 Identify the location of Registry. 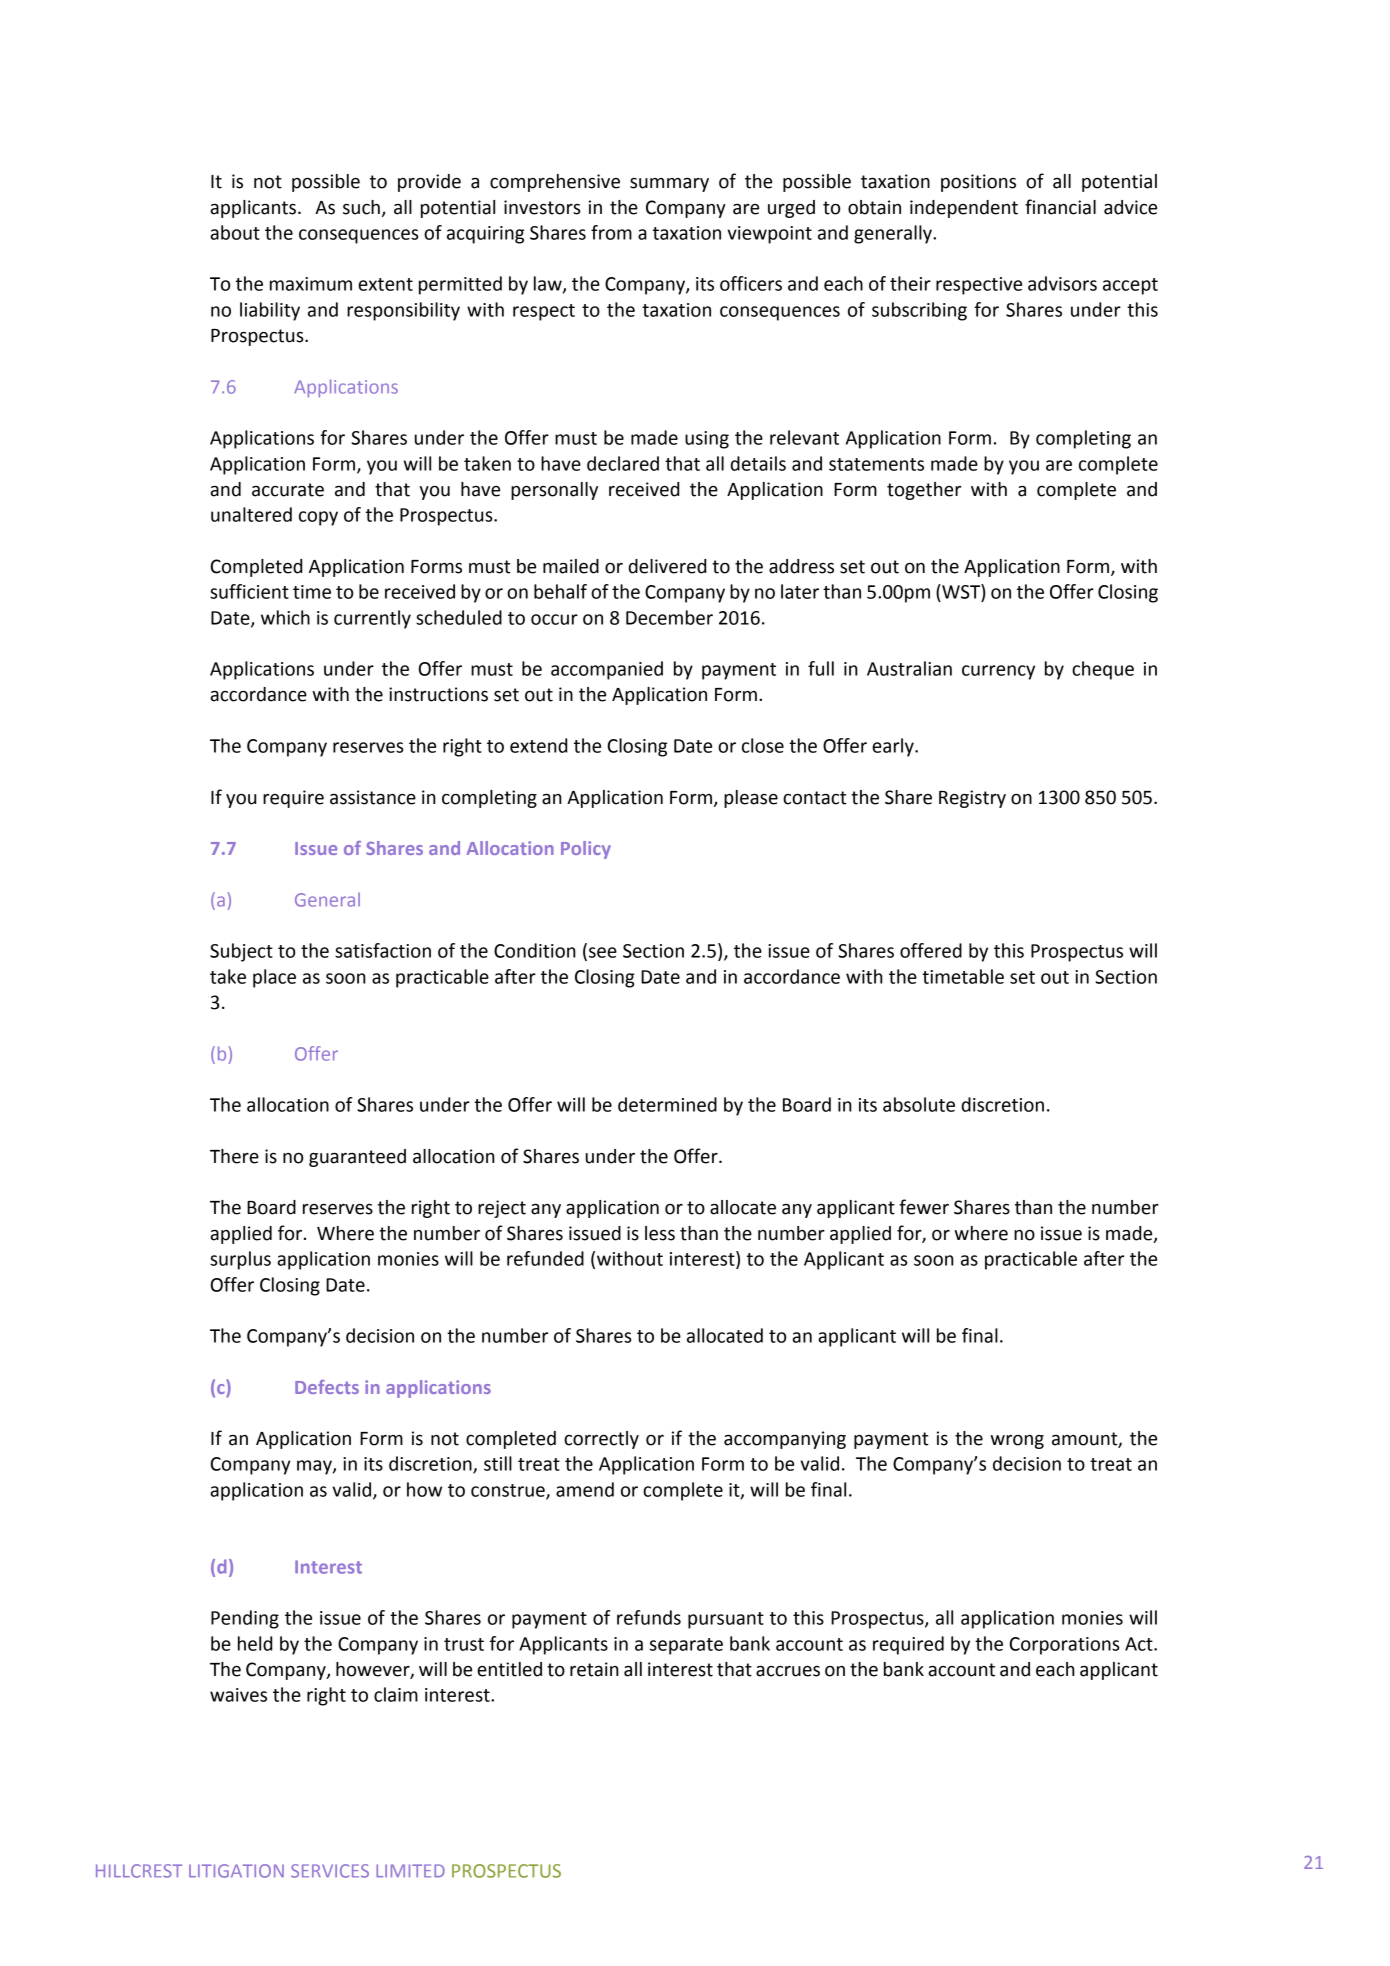
(972, 799).
